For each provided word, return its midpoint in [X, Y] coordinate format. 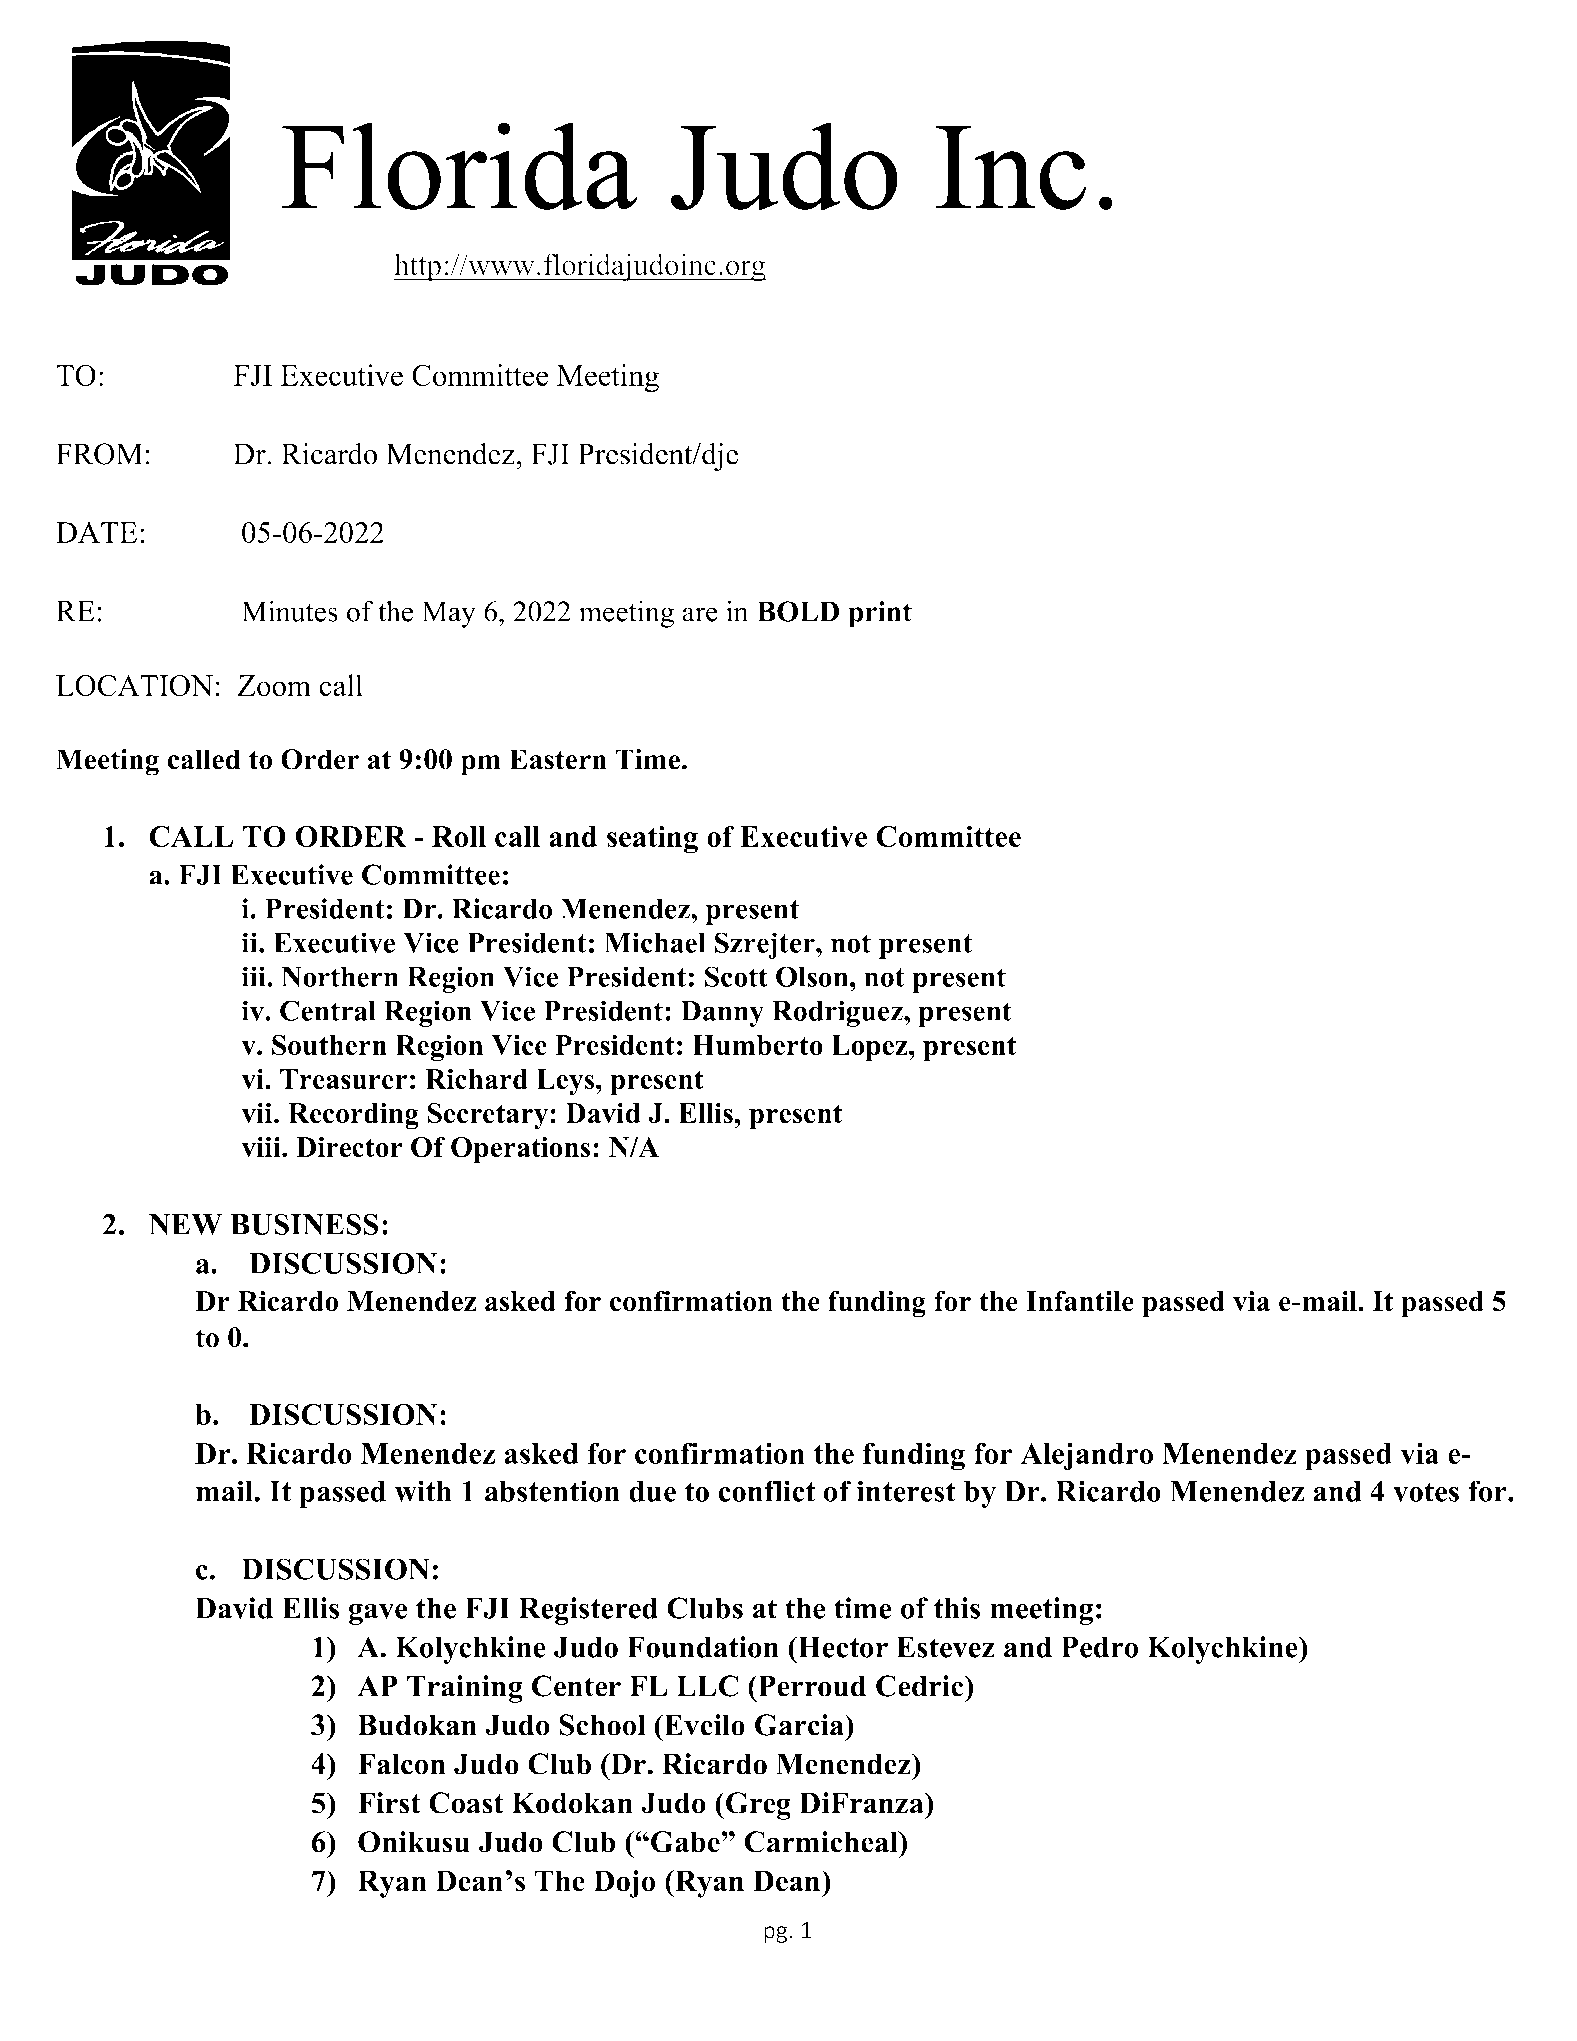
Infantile [1080, 1301]
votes [1426, 1492]
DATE [96, 532]
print [880, 614]
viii [262, 1146]
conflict [766, 1491]
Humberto [757, 1045]
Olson [813, 976]
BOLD [799, 611]
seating [652, 840]
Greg [757, 1806]
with [423, 1491]
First [389, 1803]
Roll [459, 836]
